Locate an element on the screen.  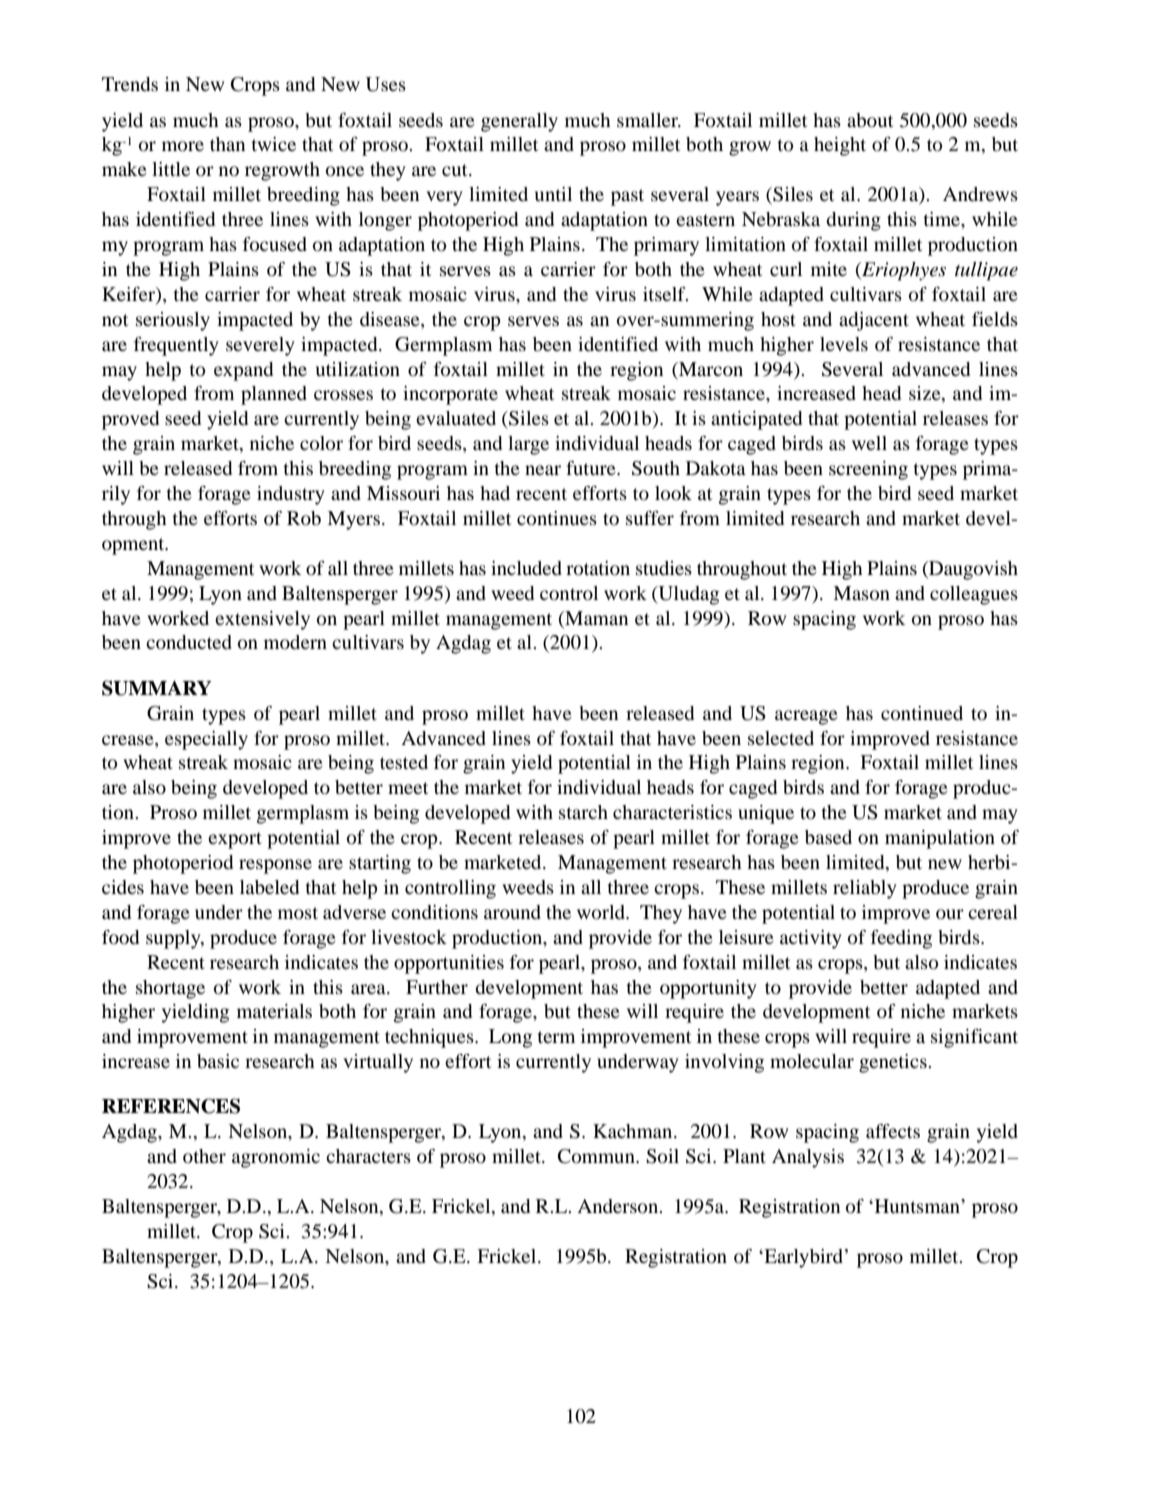
near is located at coordinates (543, 470).
